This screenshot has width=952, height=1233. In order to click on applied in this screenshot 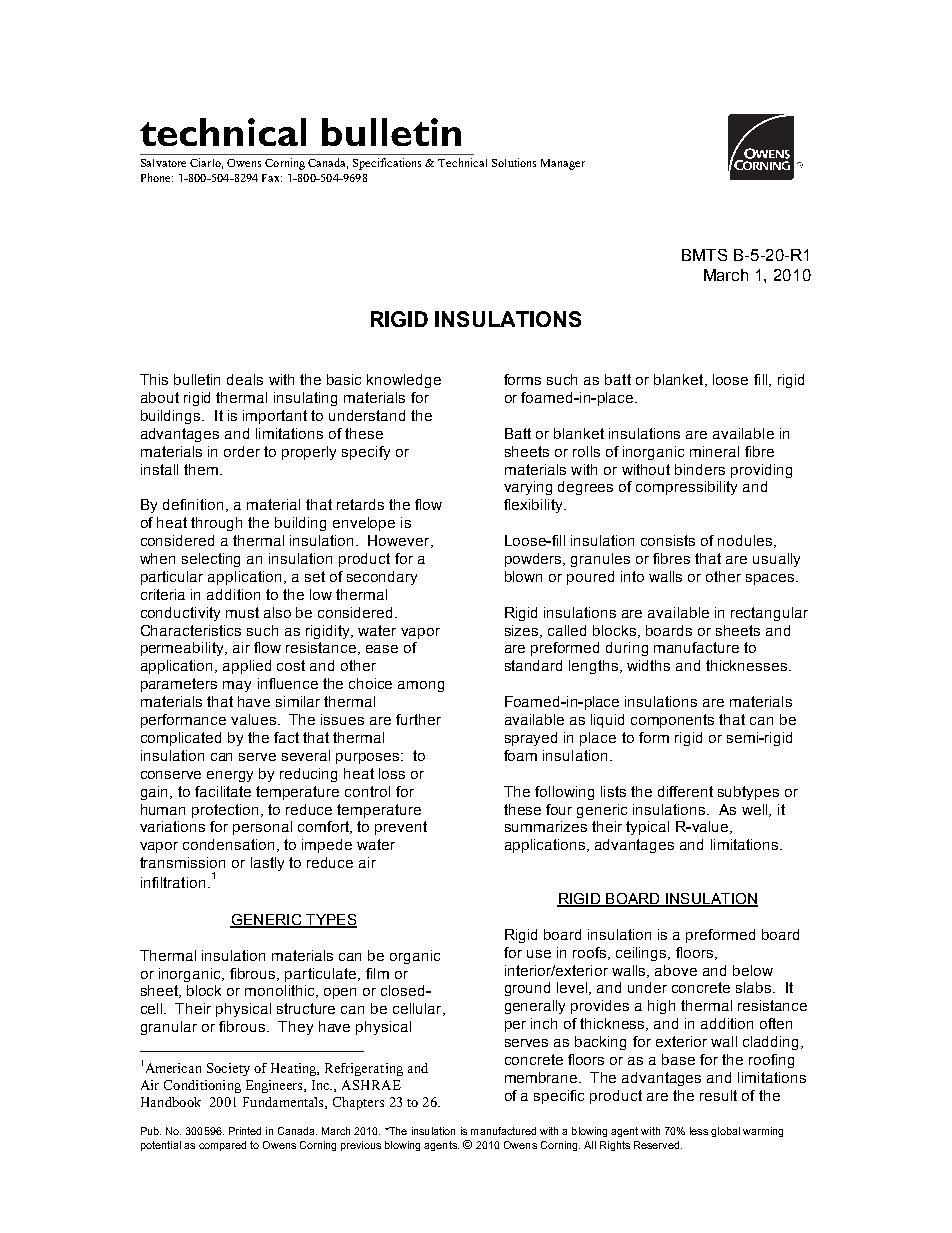, I will do `click(247, 667)`.
